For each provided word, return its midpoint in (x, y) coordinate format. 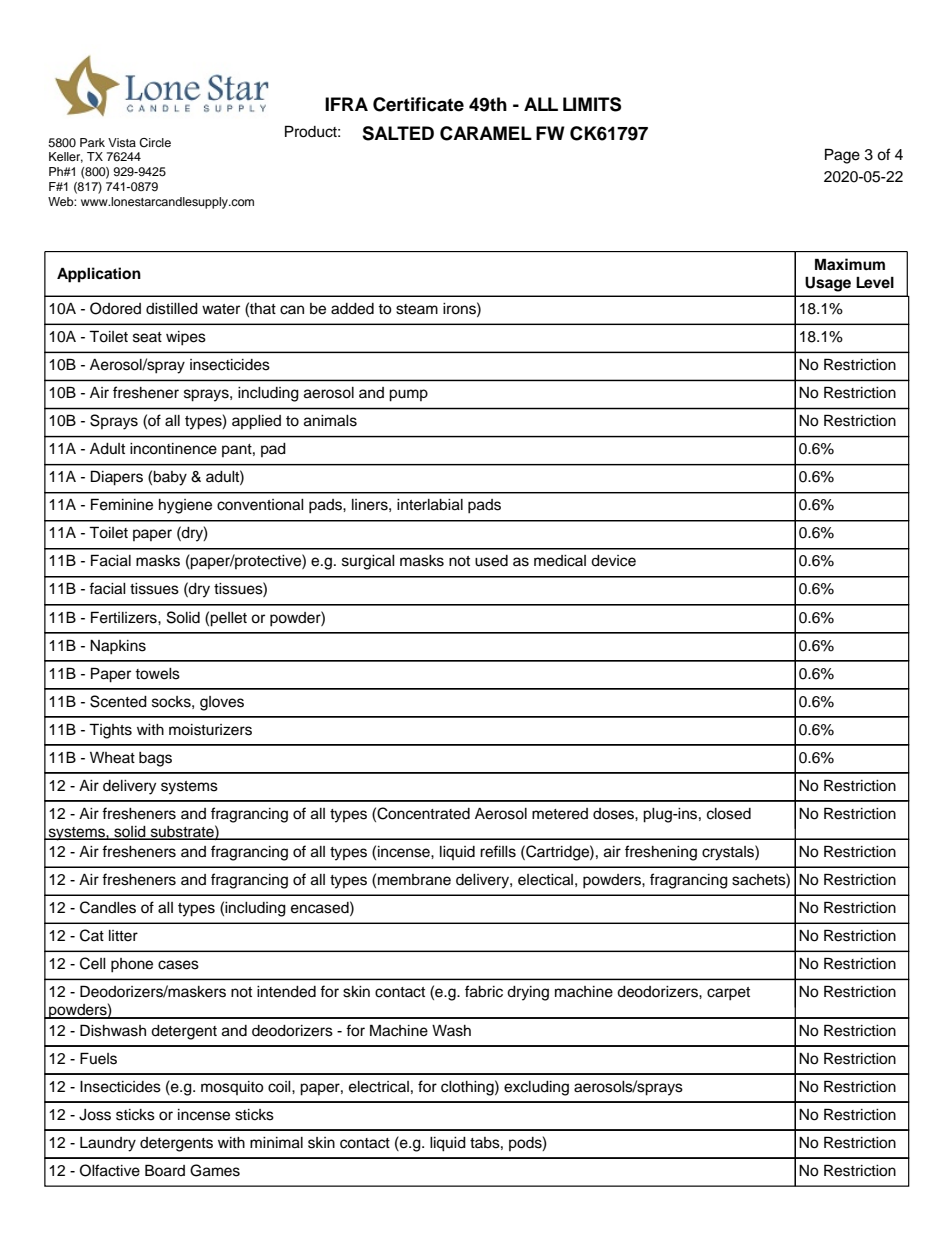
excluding (536, 1088)
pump (408, 395)
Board (165, 1170)
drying (528, 993)
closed (729, 814)
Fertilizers (125, 617)
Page (842, 156)
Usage (828, 284)
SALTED (398, 133)
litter (123, 936)
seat (147, 337)
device (613, 561)
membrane (414, 880)
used (491, 561)
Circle (155, 143)
